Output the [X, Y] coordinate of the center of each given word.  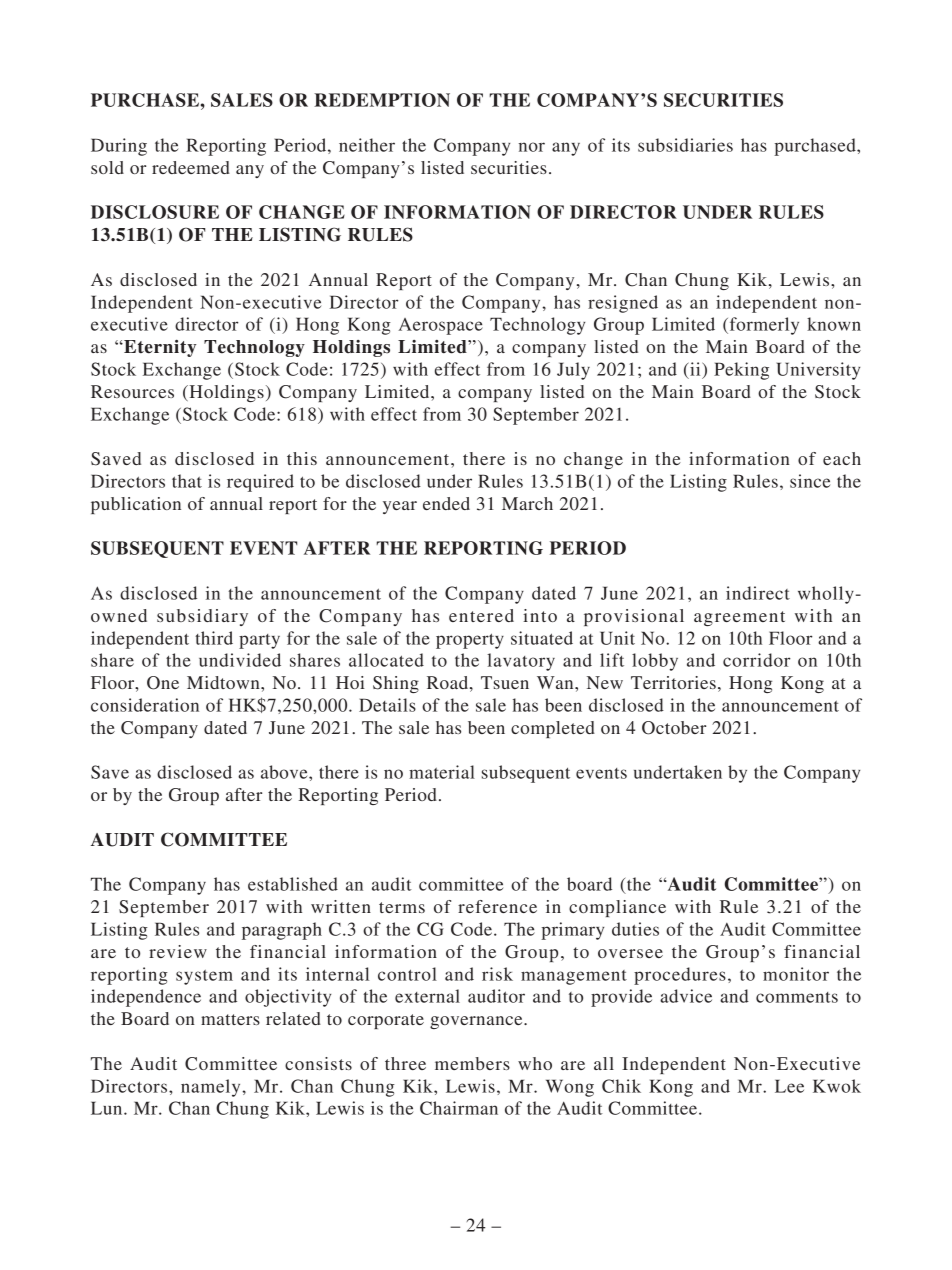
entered [481, 615]
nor [532, 147]
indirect [758, 593]
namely [212, 1088]
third [214, 638]
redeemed [191, 167]
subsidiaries [685, 145]
